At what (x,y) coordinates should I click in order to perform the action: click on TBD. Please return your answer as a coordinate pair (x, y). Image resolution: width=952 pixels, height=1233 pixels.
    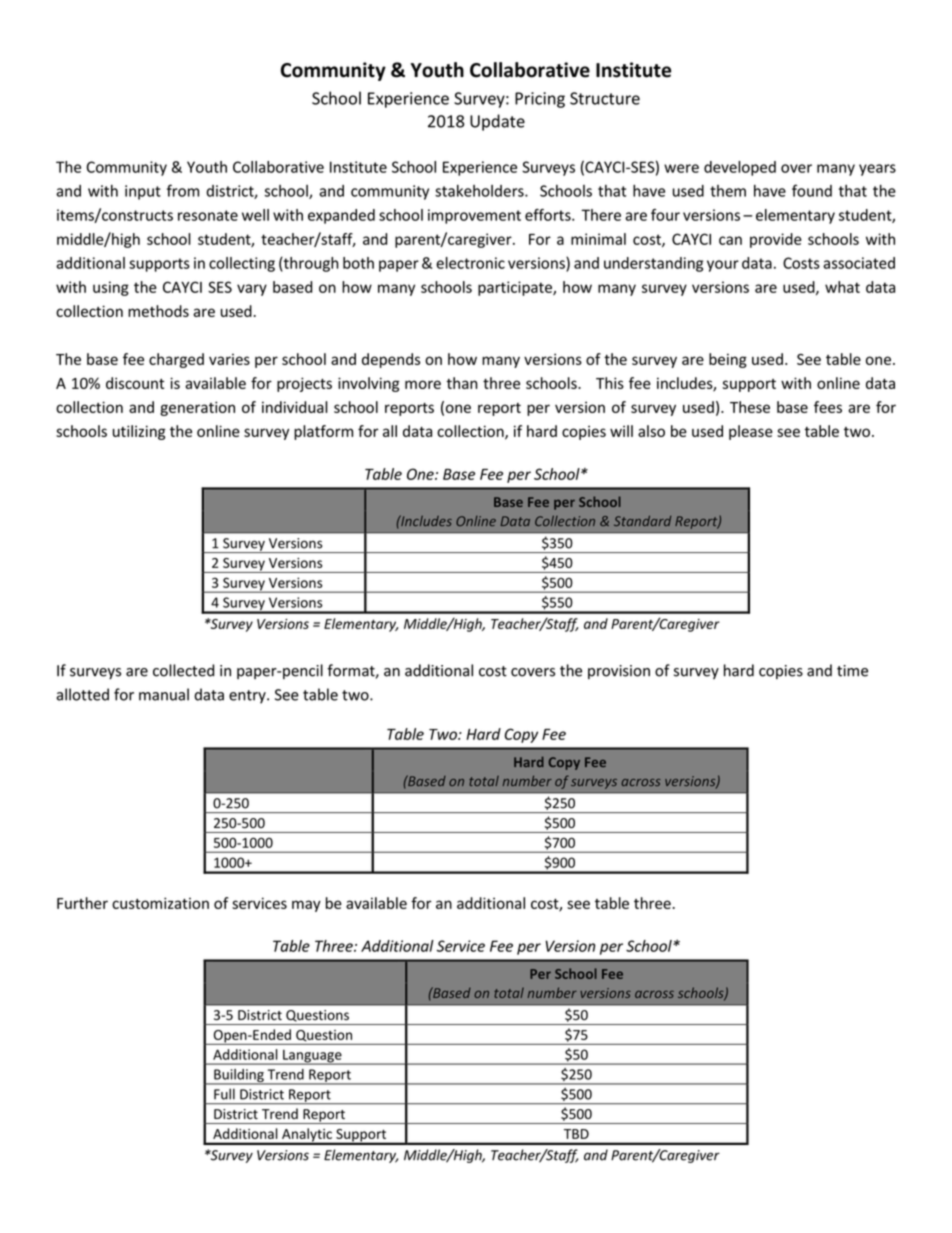
    Looking at the image, I should click on (576, 1134).
